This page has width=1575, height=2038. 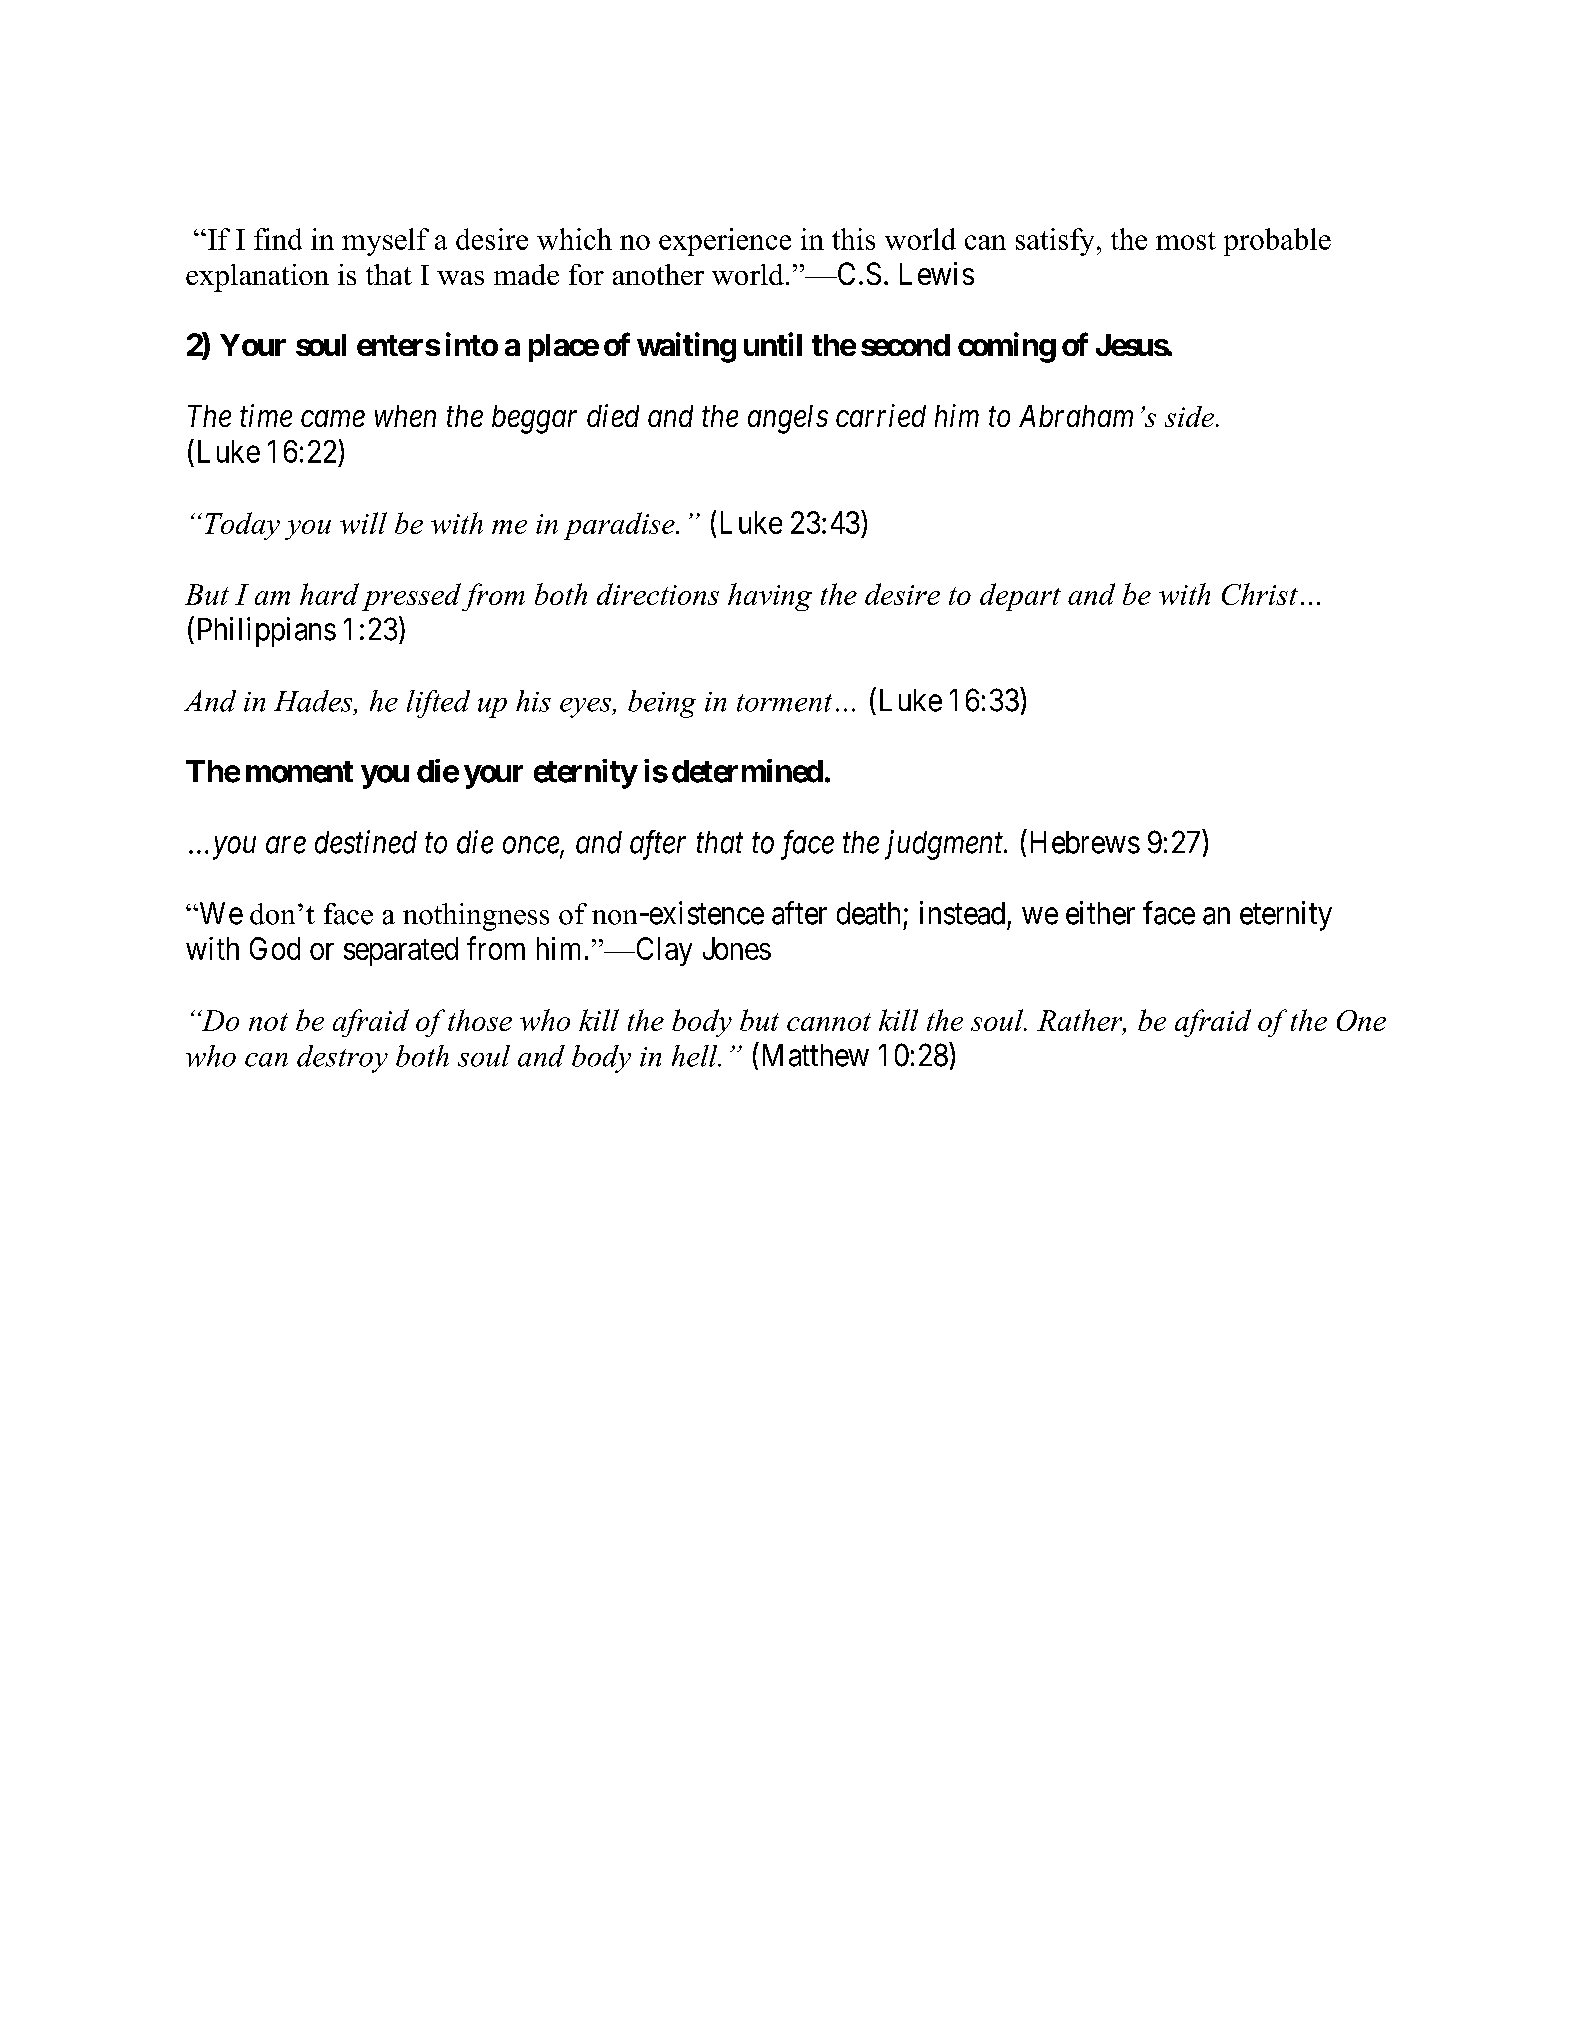 What do you see at coordinates (725, 242) in the page?
I see `experience` at bounding box center [725, 242].
